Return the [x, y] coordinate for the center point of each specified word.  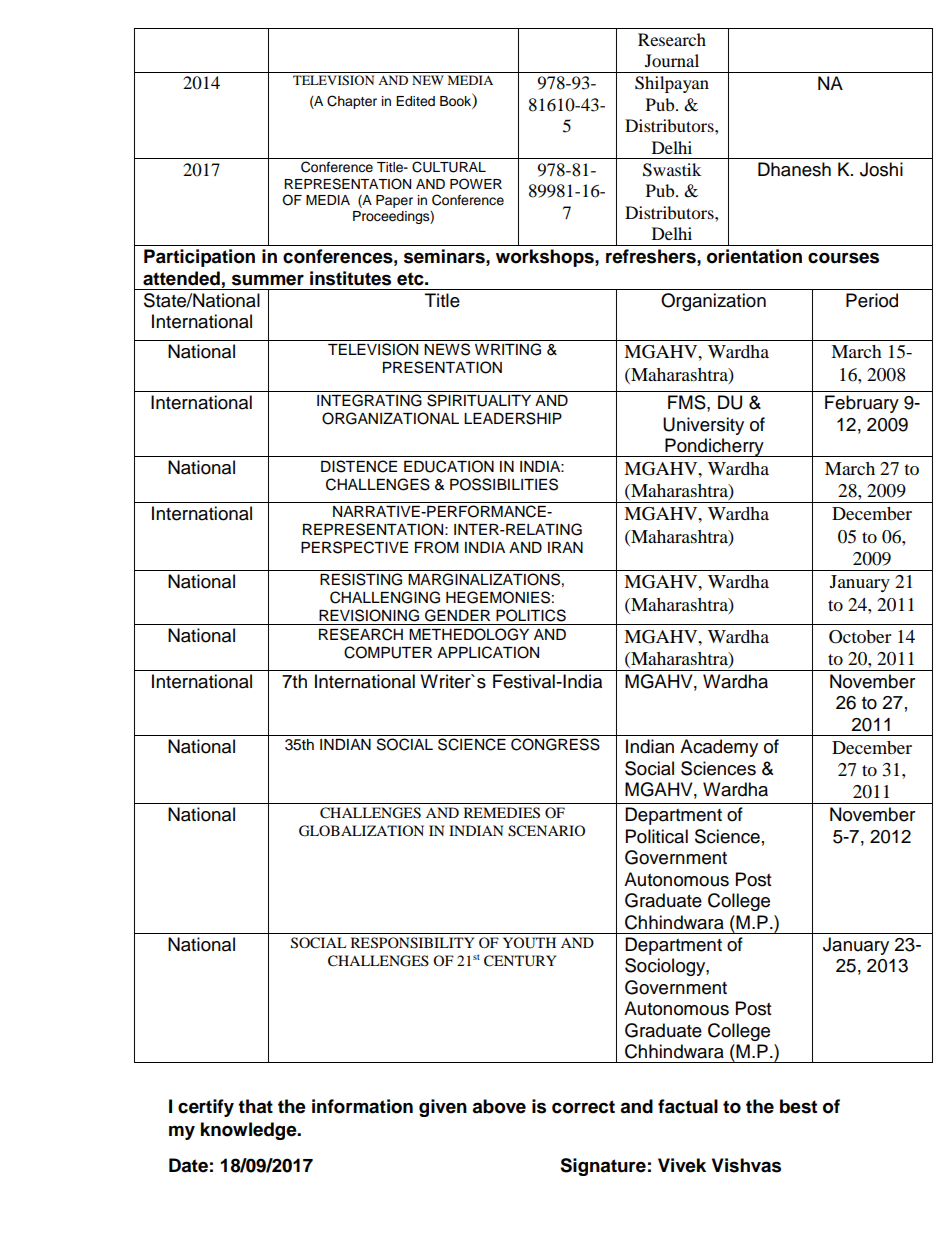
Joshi [881, 169]
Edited [415, 101]
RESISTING [361, 579]
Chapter [352, 102]
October [860, 637]
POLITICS [531, 615]
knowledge [250, 1131]
